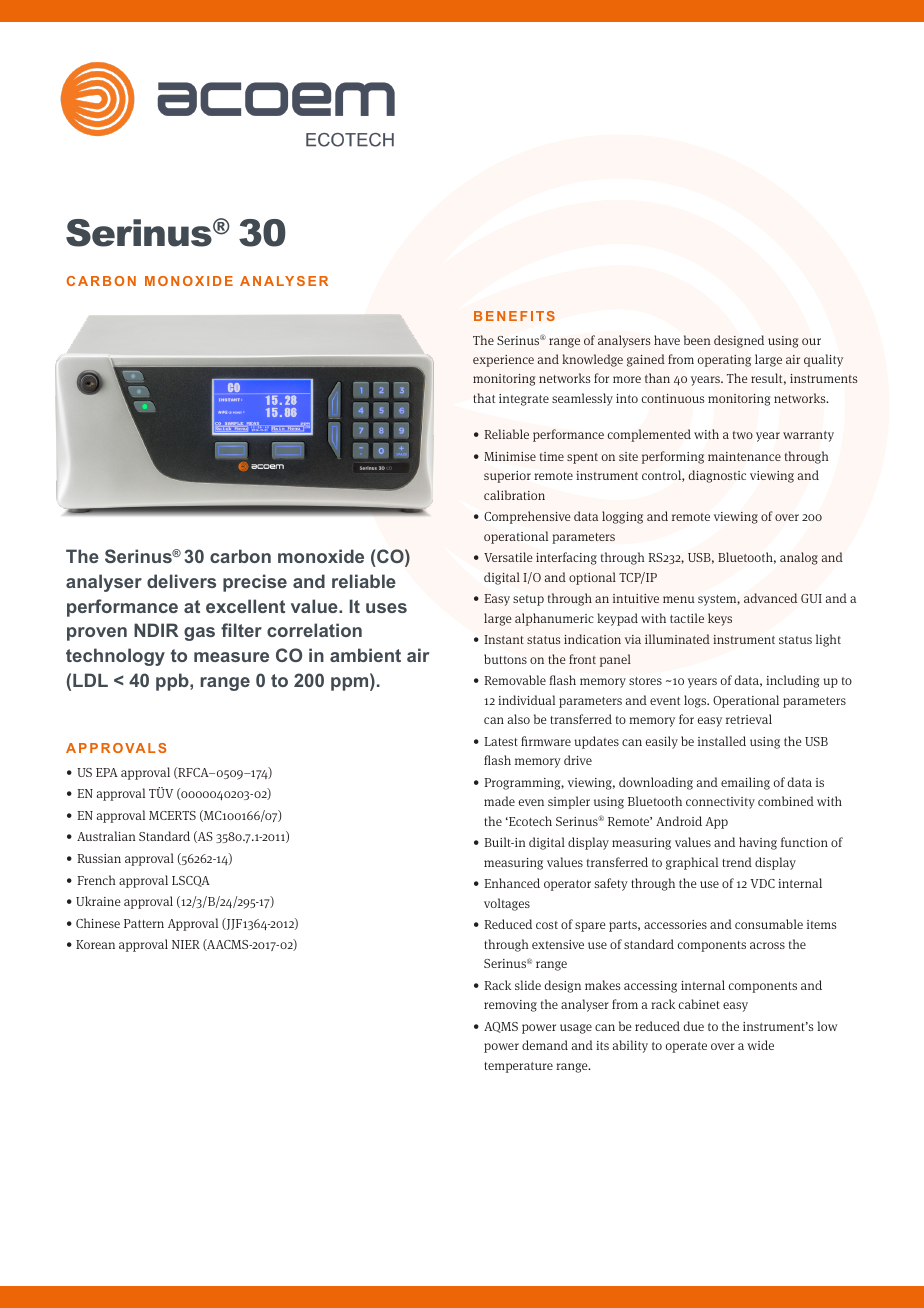 Image resolution: width=924 pixels, height=1308 pixels. Describe the element at coordinates (697, 340) in the document. I see `been` at that location.
